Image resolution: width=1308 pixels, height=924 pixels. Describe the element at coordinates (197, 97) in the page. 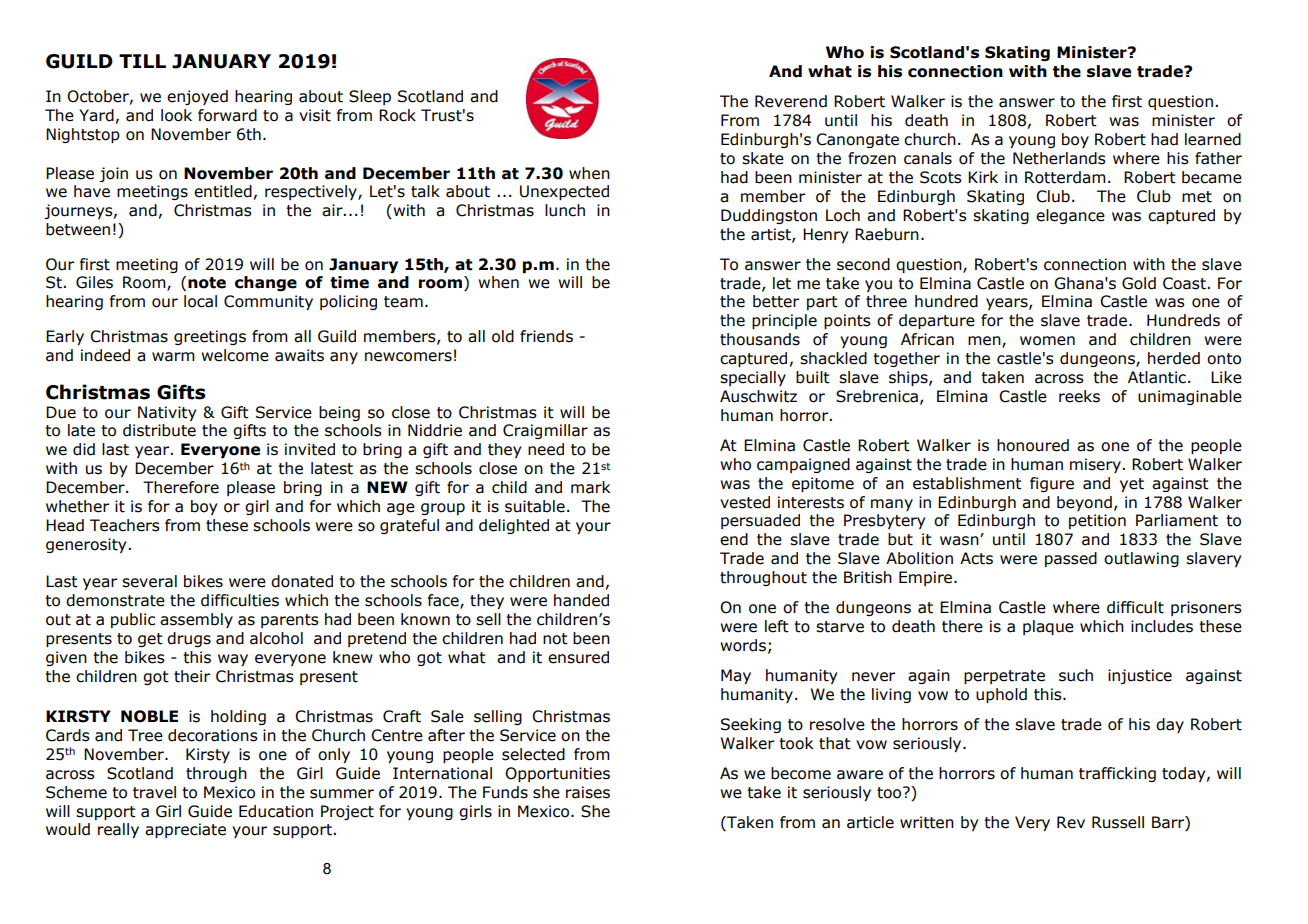

I see `enjoyed` at that location.
